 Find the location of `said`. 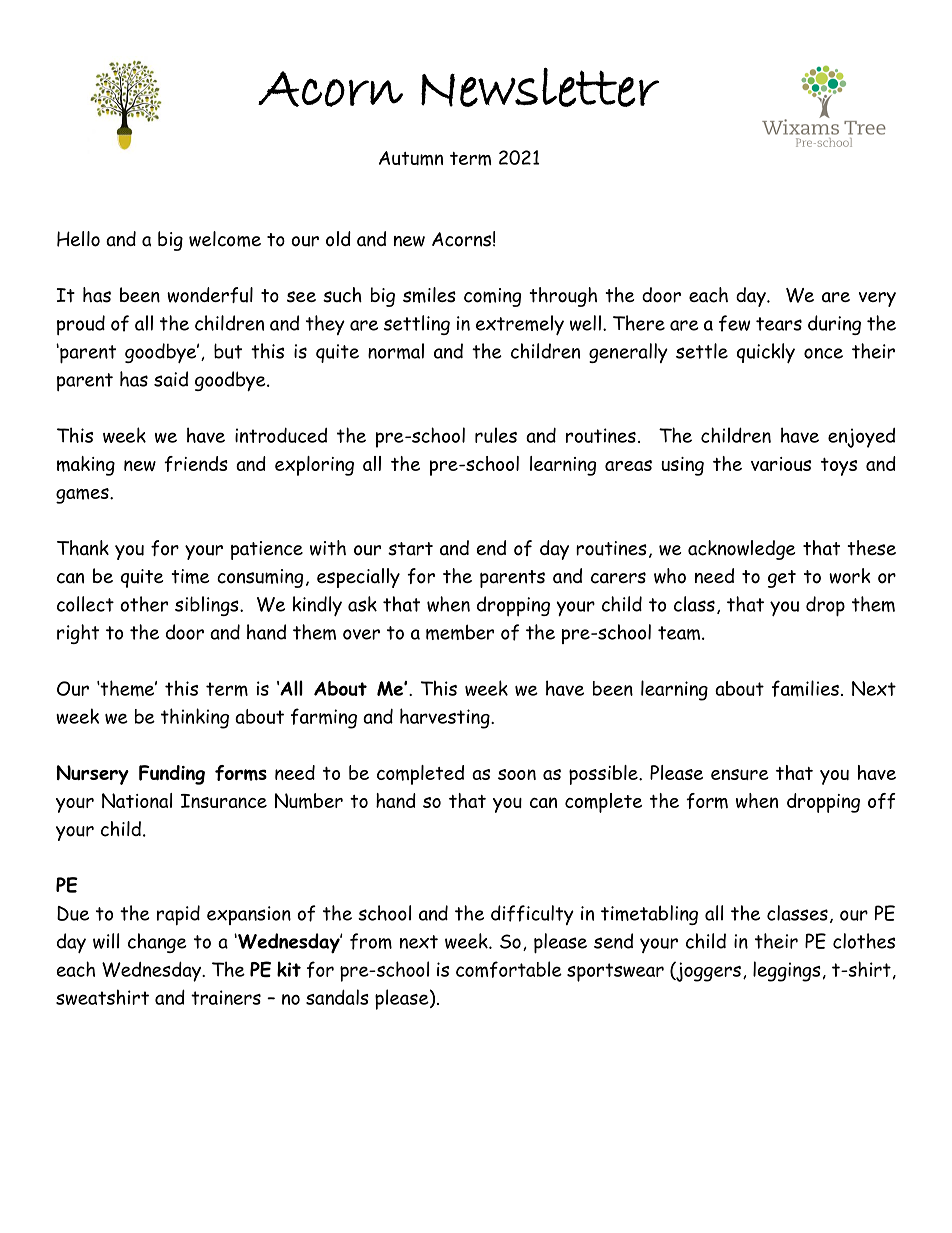

said is located at coordinates (171, 379).
